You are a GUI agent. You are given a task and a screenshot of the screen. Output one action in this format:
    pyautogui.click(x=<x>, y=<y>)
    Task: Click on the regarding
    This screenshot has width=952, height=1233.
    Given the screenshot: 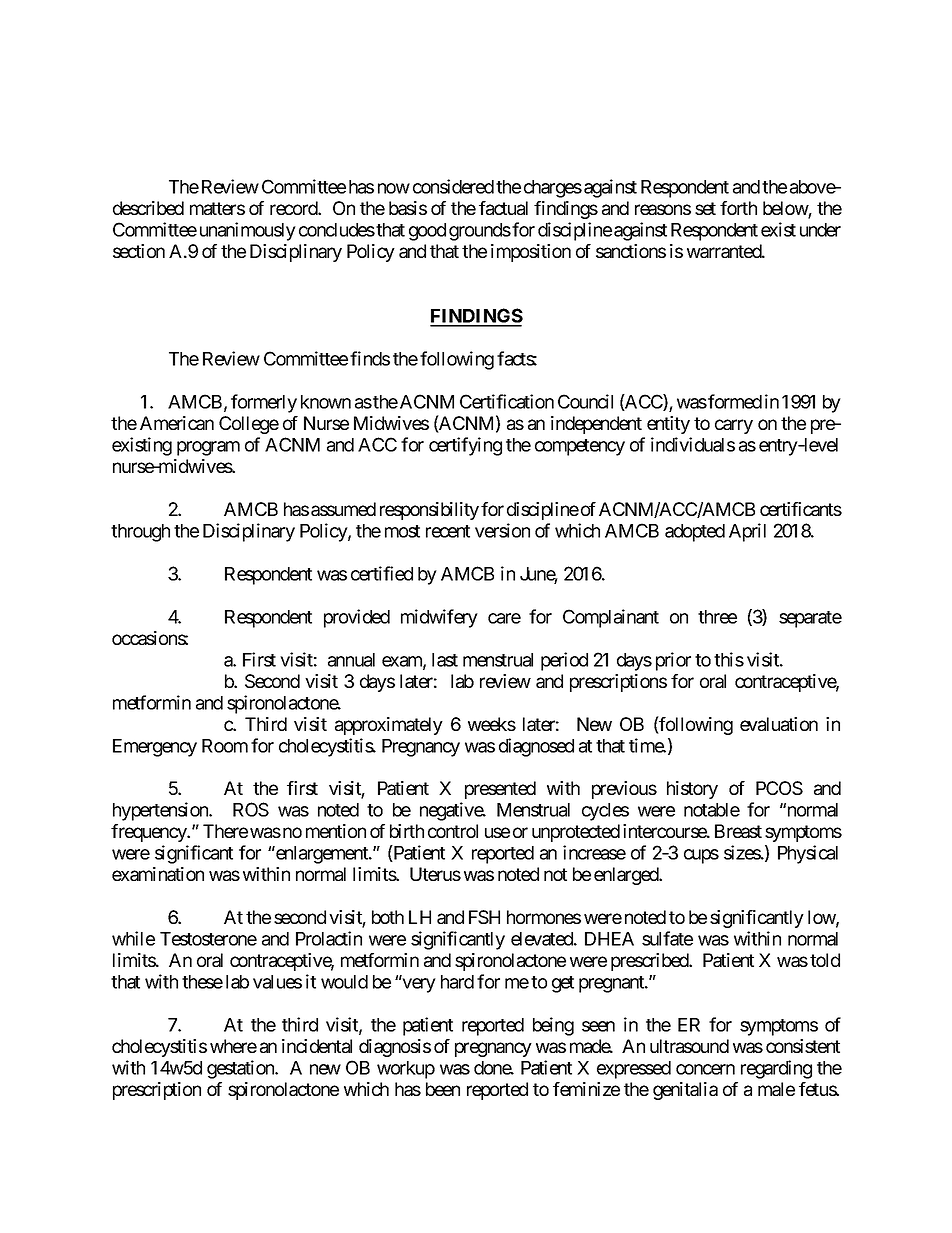 What is the action you would take?
    pyautogui.click(x=776, y=1069)
